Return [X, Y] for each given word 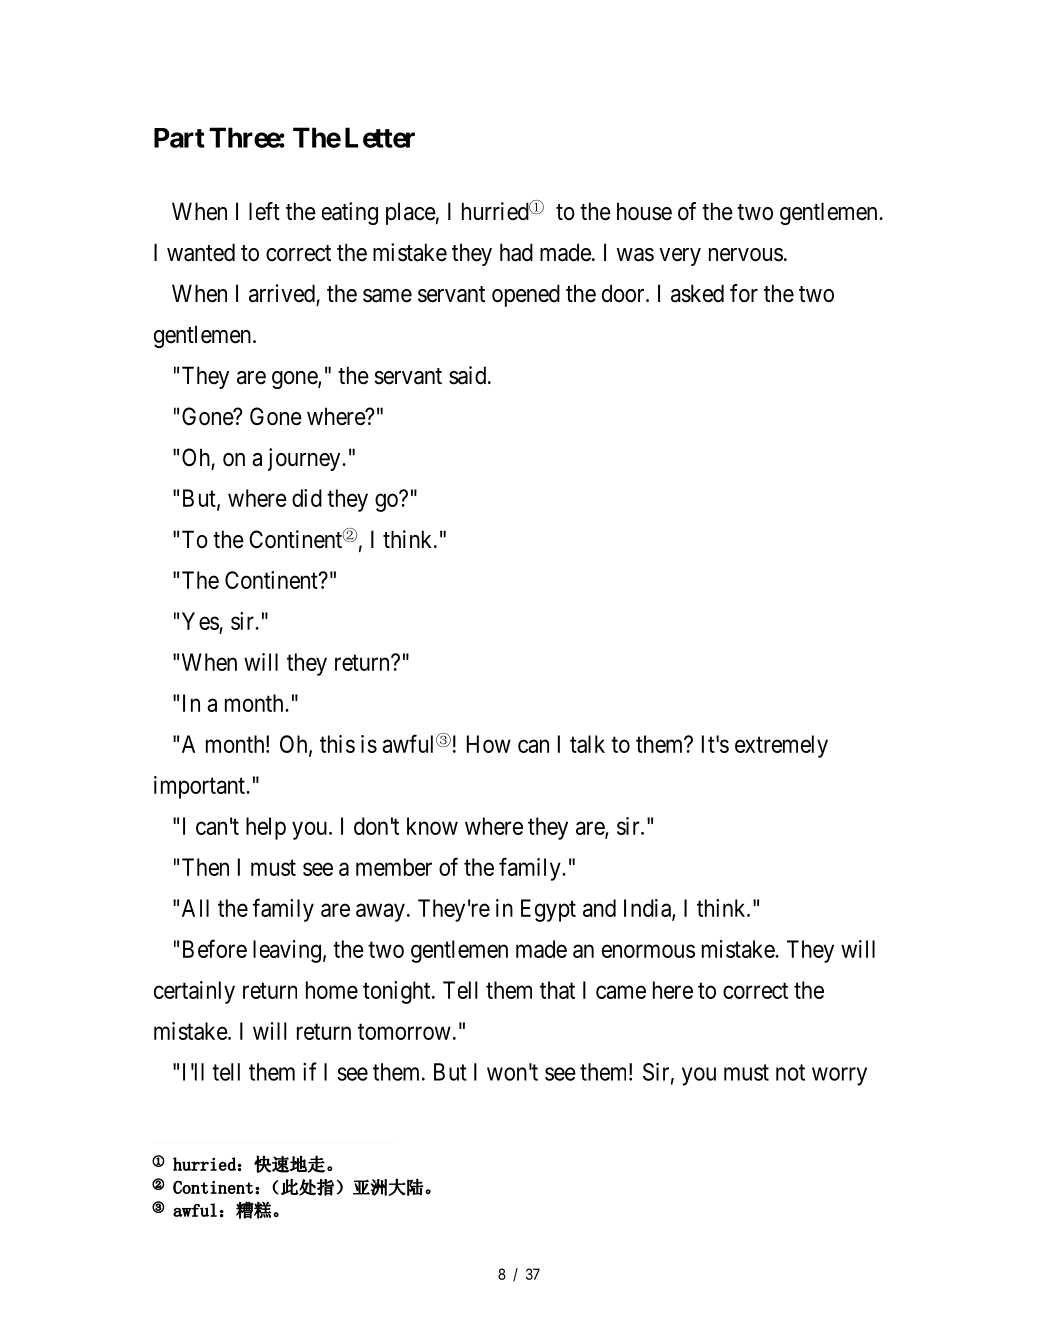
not [790, 1072]
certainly [194, 992]
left [264, 211]
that [557, 990]
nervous [746, 255]
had [516, 252]
